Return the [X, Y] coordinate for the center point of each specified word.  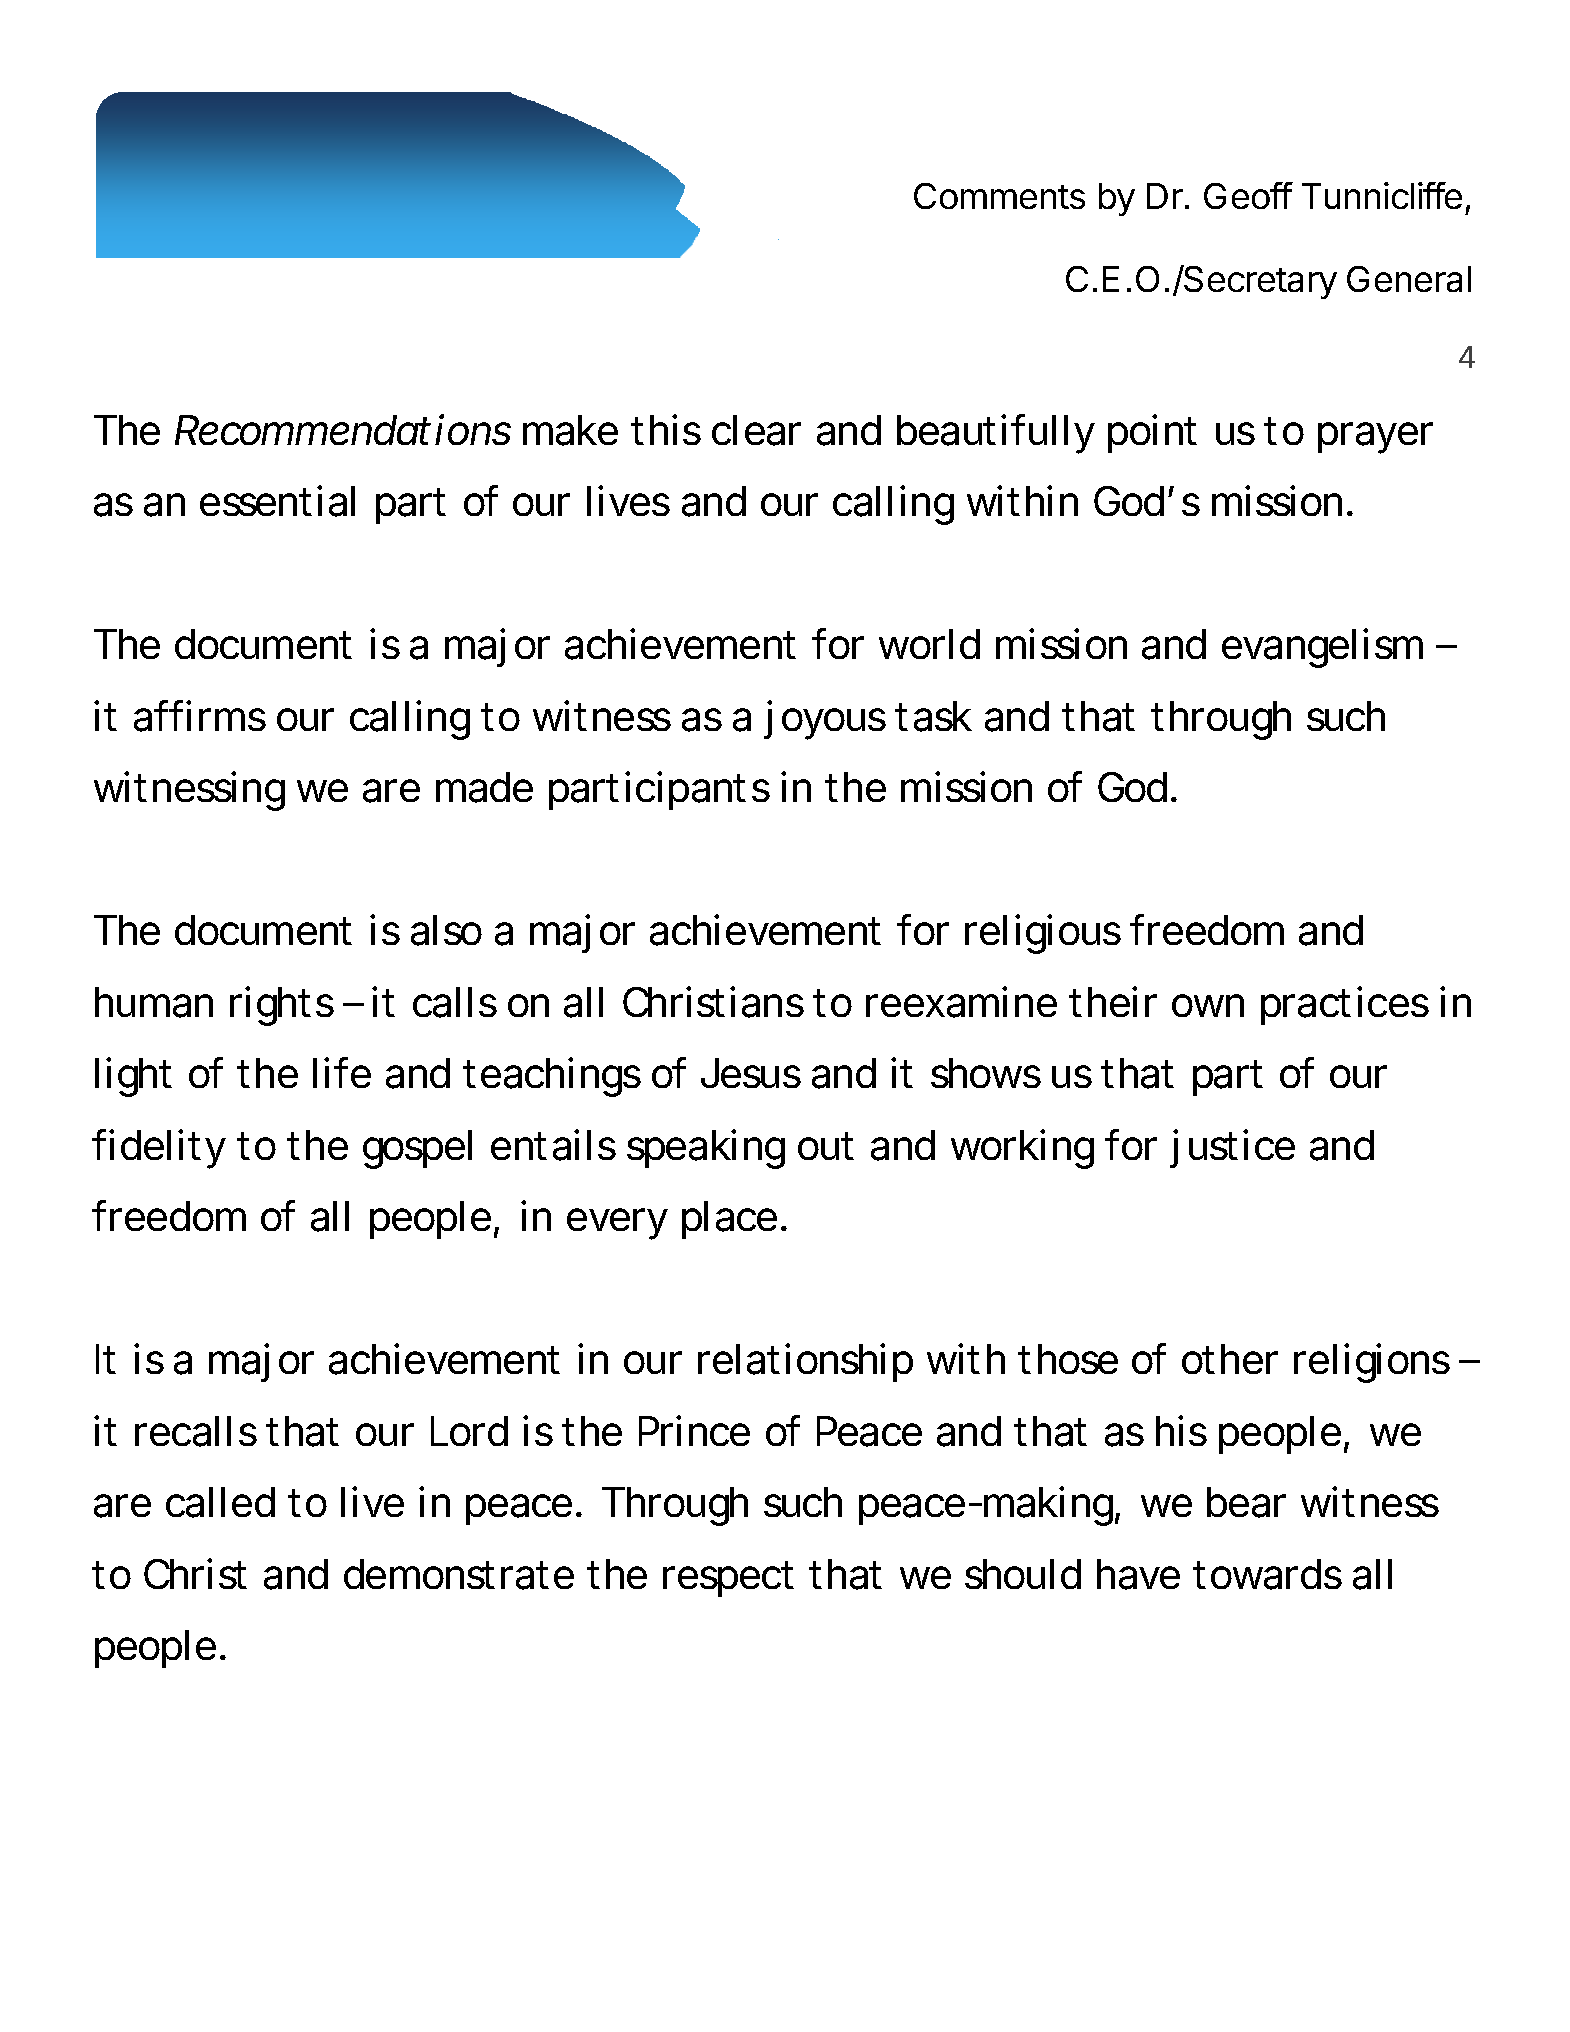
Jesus [751, 1073]
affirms [200, 716]
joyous [825, 720]
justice [1232, 1148]
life [342, 1072]
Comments [999, 196]
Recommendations [343, 429]
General [1409, 279]
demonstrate [459, 1574]
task [933, 716]
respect [728, 1579]
